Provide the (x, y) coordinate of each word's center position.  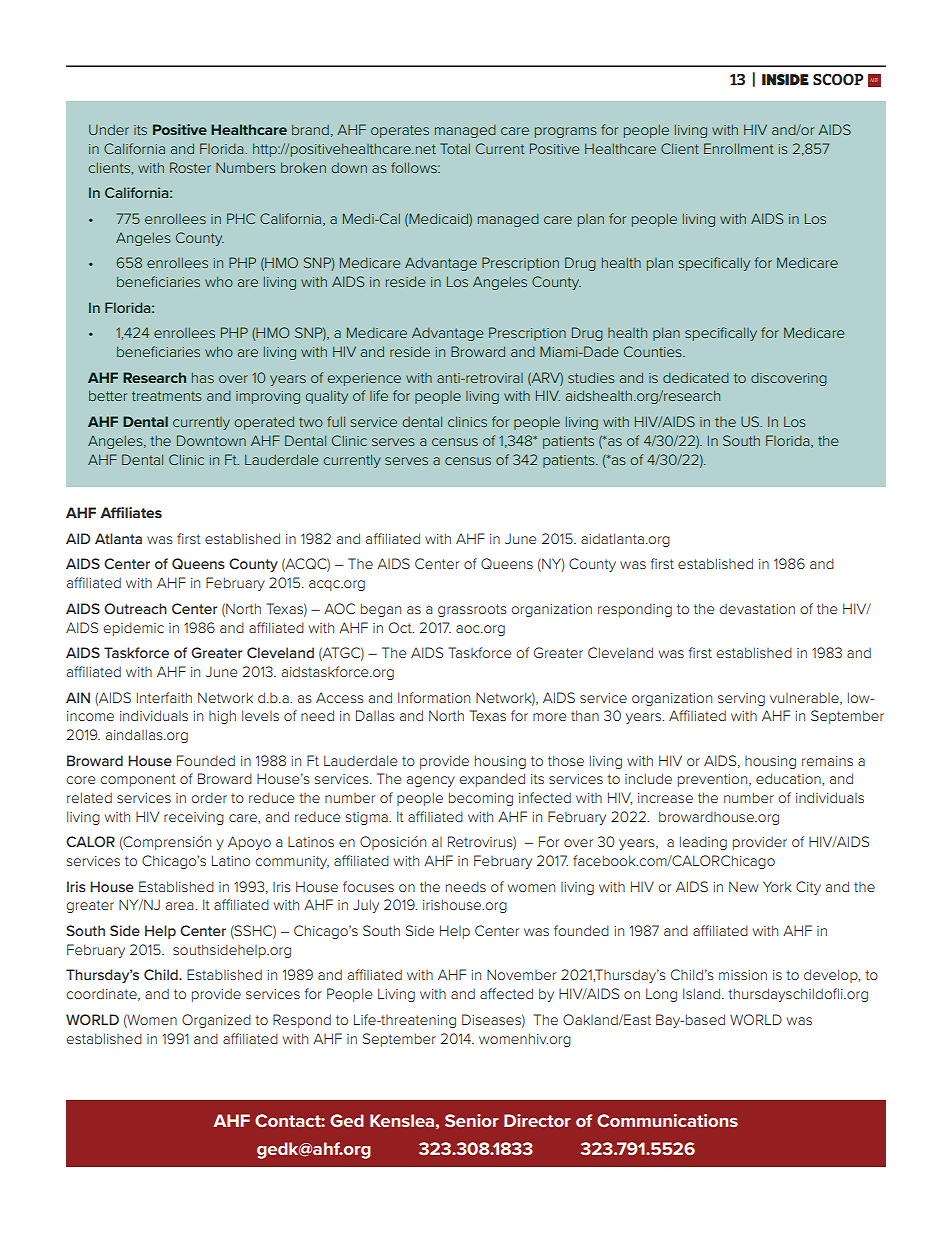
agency (431, 781)
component (138, 780)
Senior (472, 1120)
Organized (216, 1021)
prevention (714, 780)
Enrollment (739, 148)
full (336, 421)
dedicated (696, 378)
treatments (166, 396)
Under (109, 129)
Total (455, 148)
